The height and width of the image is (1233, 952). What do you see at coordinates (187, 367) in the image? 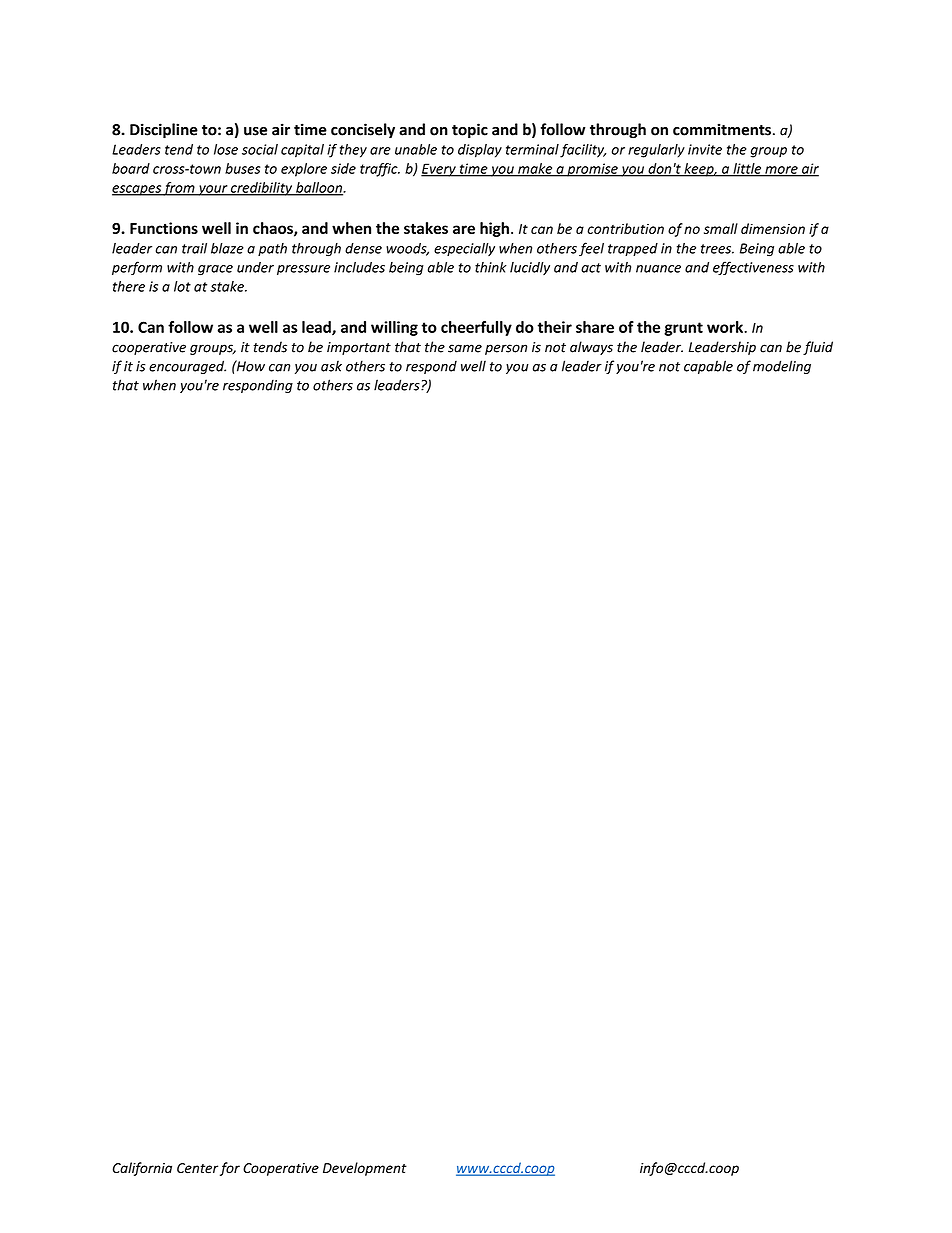
I see `encouraged` at bounding box center [187, 367].
